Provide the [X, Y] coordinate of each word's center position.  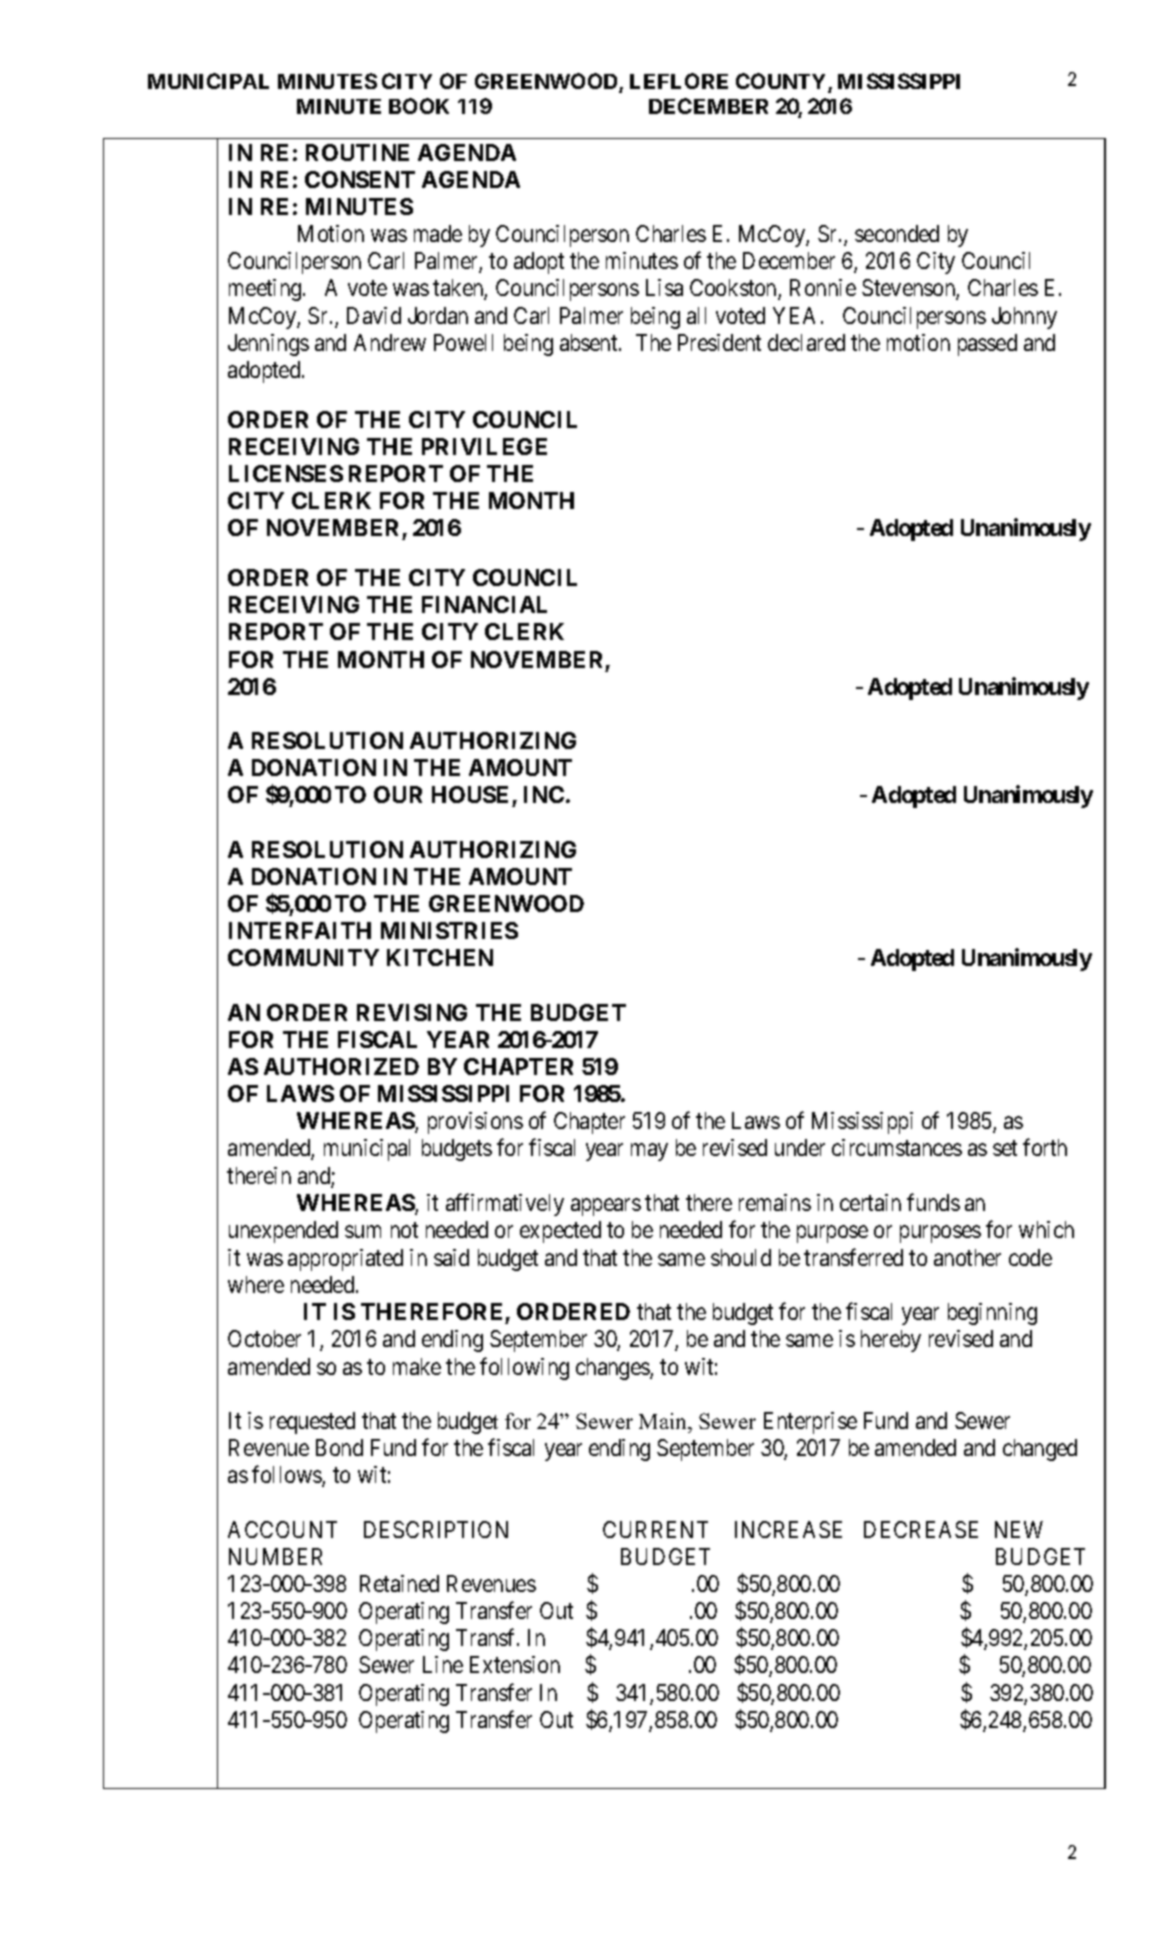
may [649, 1152]
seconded [897, 233]
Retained [399, 1583]
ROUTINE [357, 152]
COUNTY [782, 82]
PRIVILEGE [484, 446]
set [1005, 1148]
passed [987, 345]
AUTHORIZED [341, 1066]
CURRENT [655, 1529]
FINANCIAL [484, 604]
